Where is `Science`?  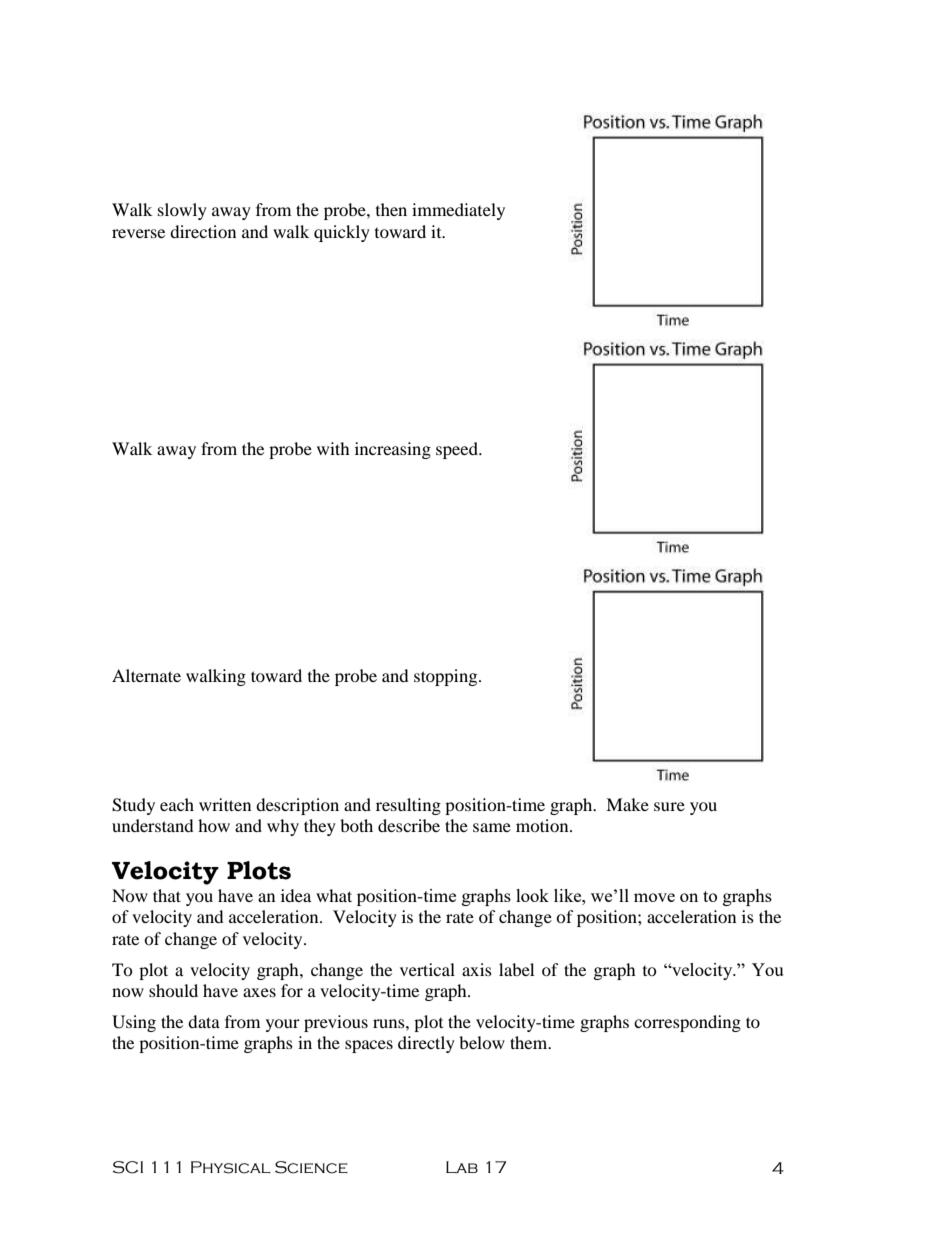 Science is located at coordinates (311, 1167).
